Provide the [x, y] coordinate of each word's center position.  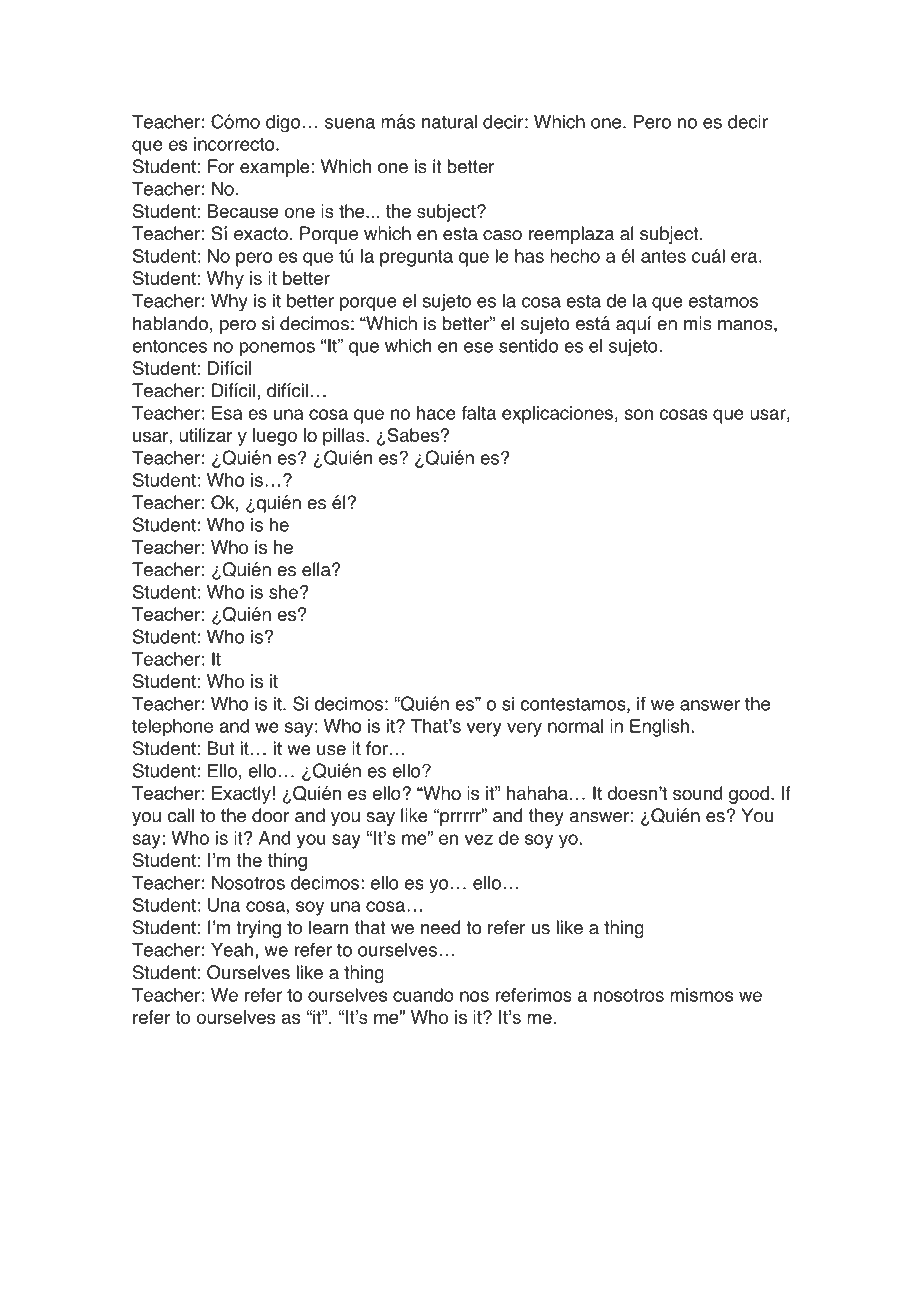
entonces [169, 346]
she [283, 592]
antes [663, 256]
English [659, 728]
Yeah [232, 950]
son [638, 414]
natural [449, 122]
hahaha [537, 793]
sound [697, 793]
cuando [423, 995]
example [275, 168]
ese [478, 347]
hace [436, 413]
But [221, 748]
